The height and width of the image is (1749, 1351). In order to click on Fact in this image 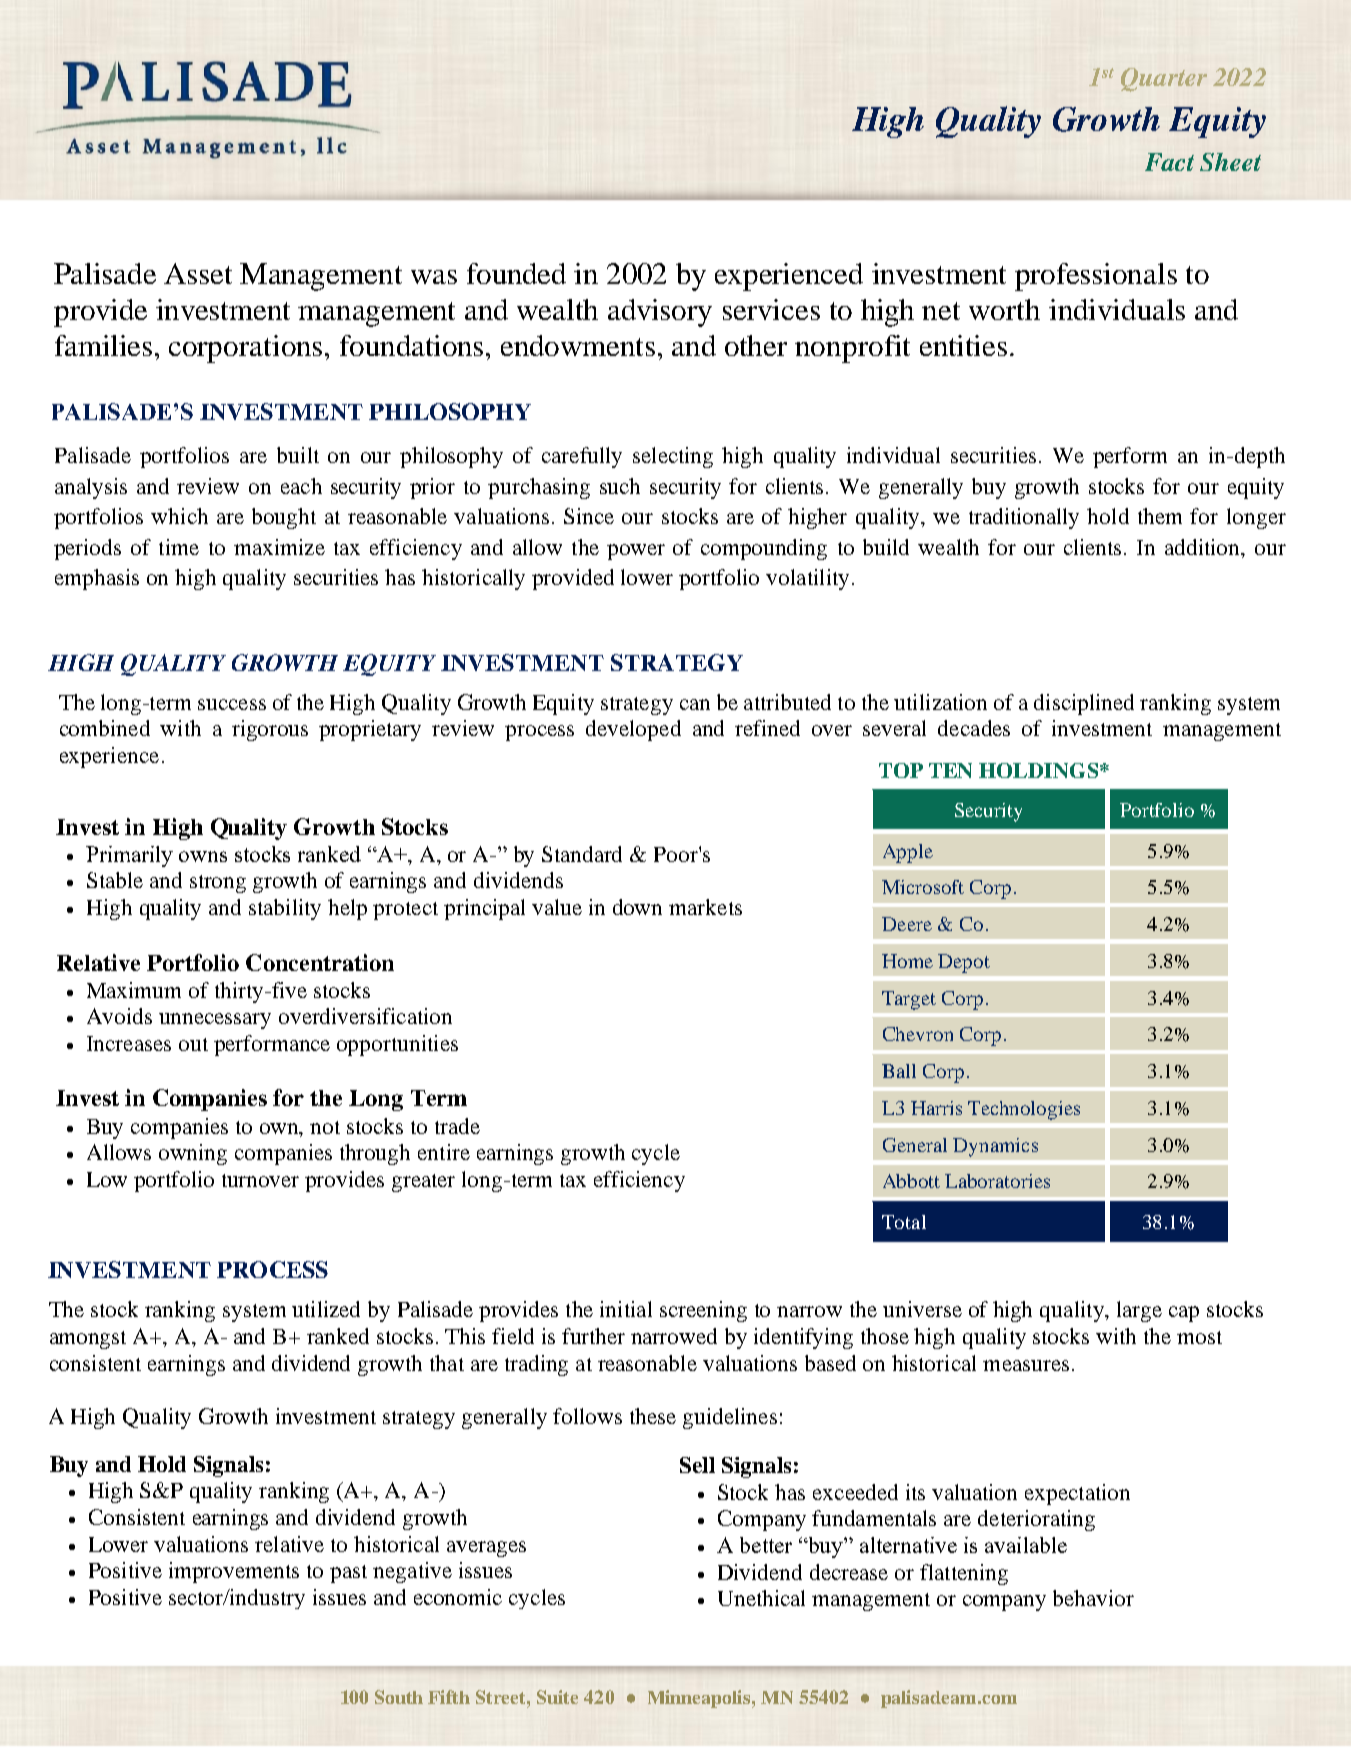, I will do `click(1169, 162)`.
